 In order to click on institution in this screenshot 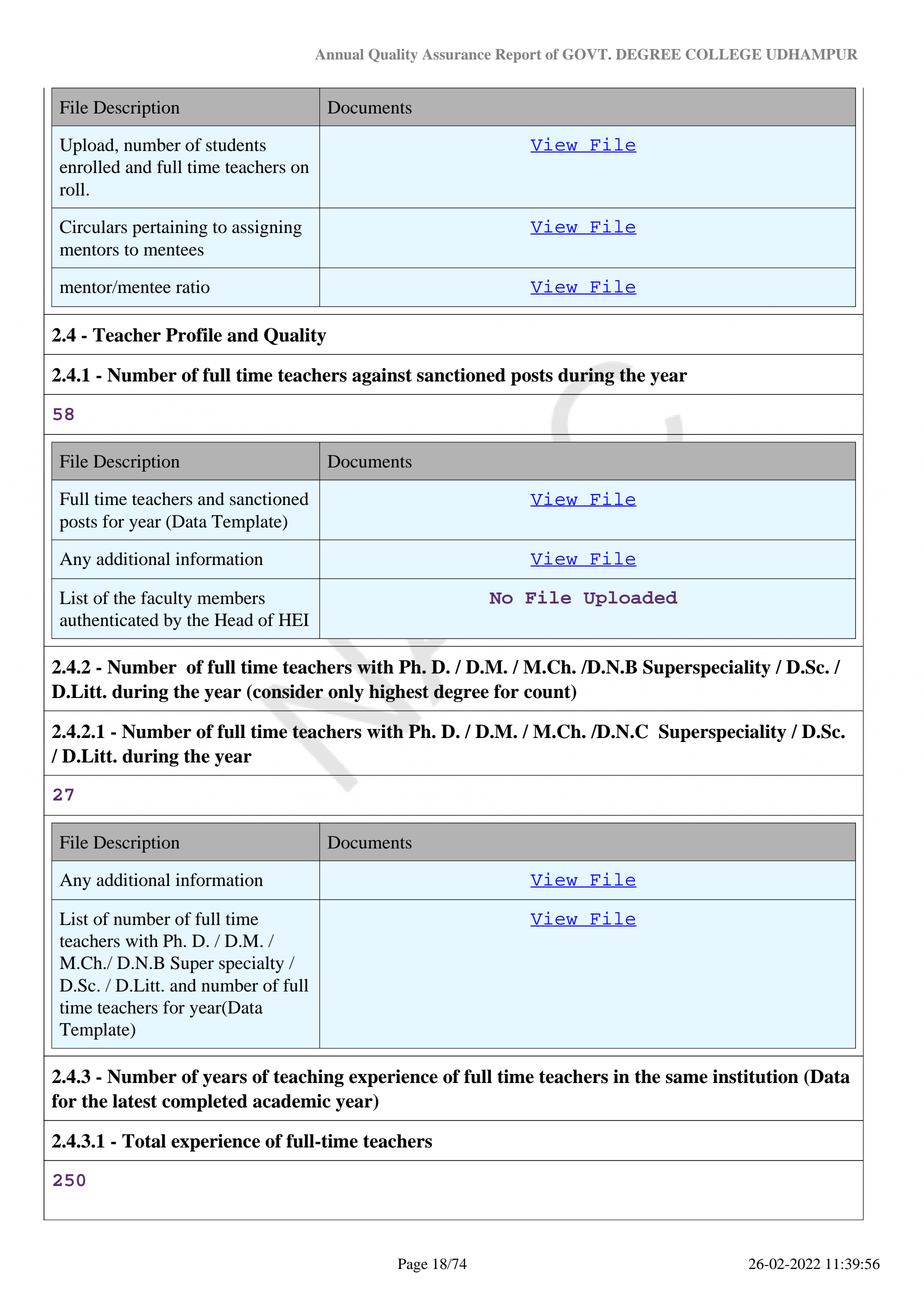, I will do `click(755, 1076)`.
